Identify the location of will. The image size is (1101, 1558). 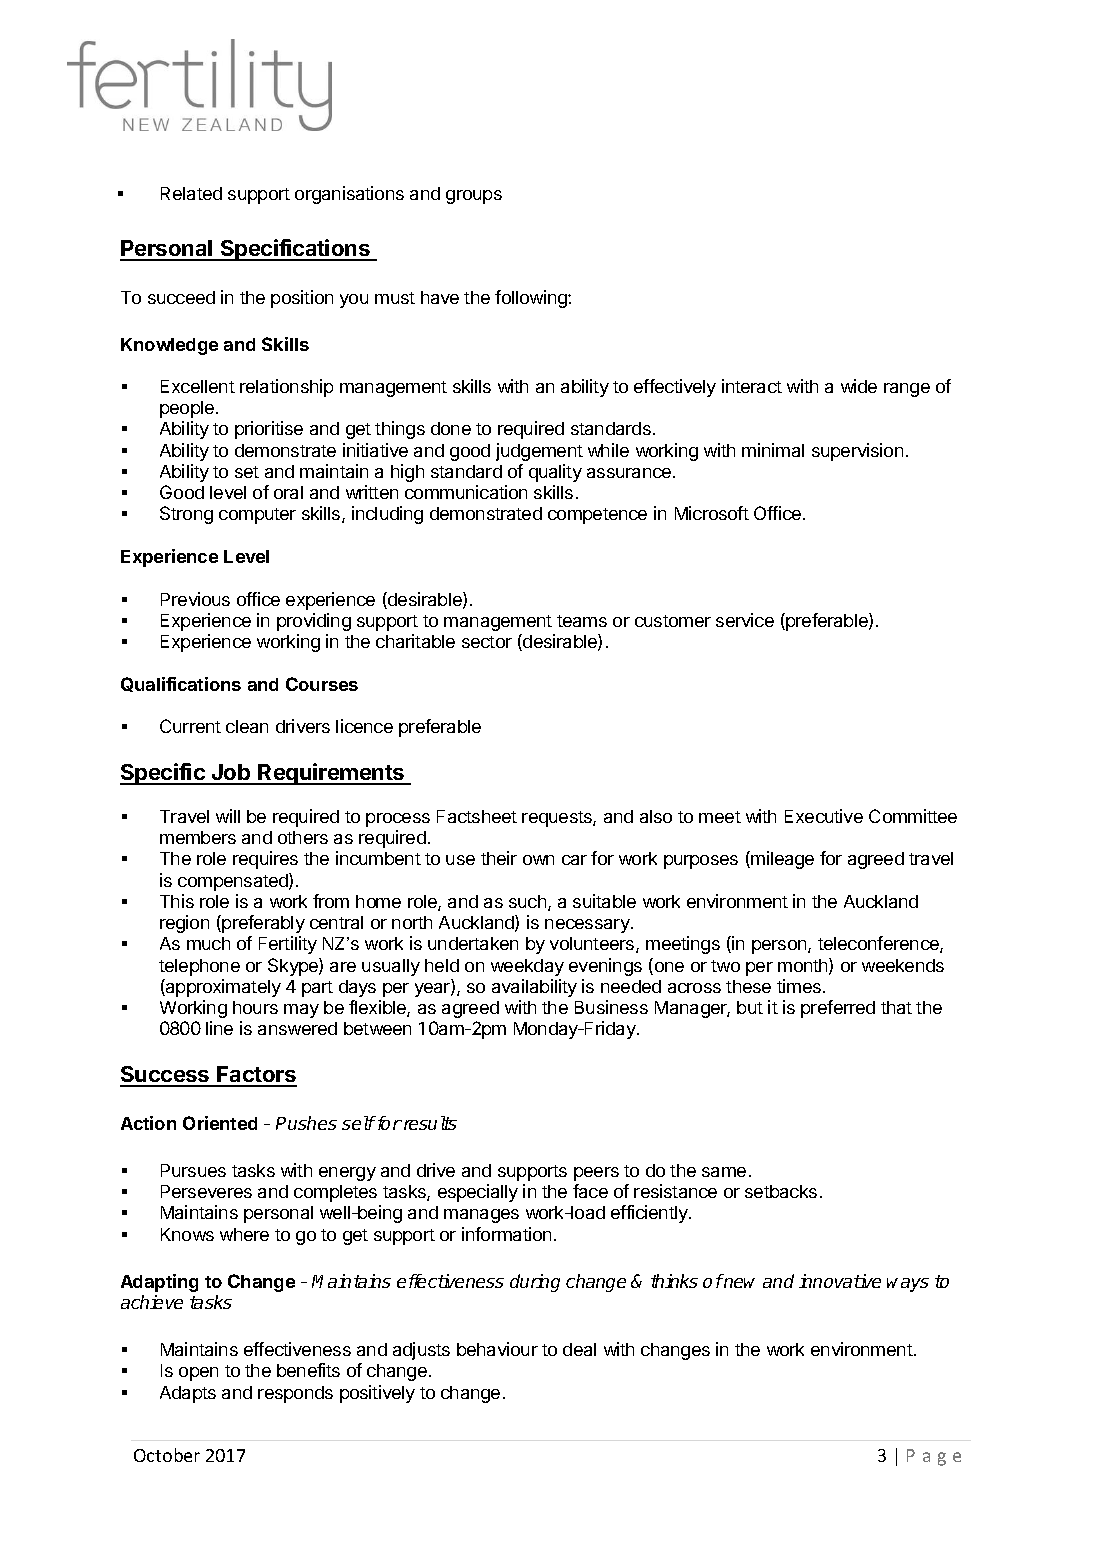
(228, 816).
